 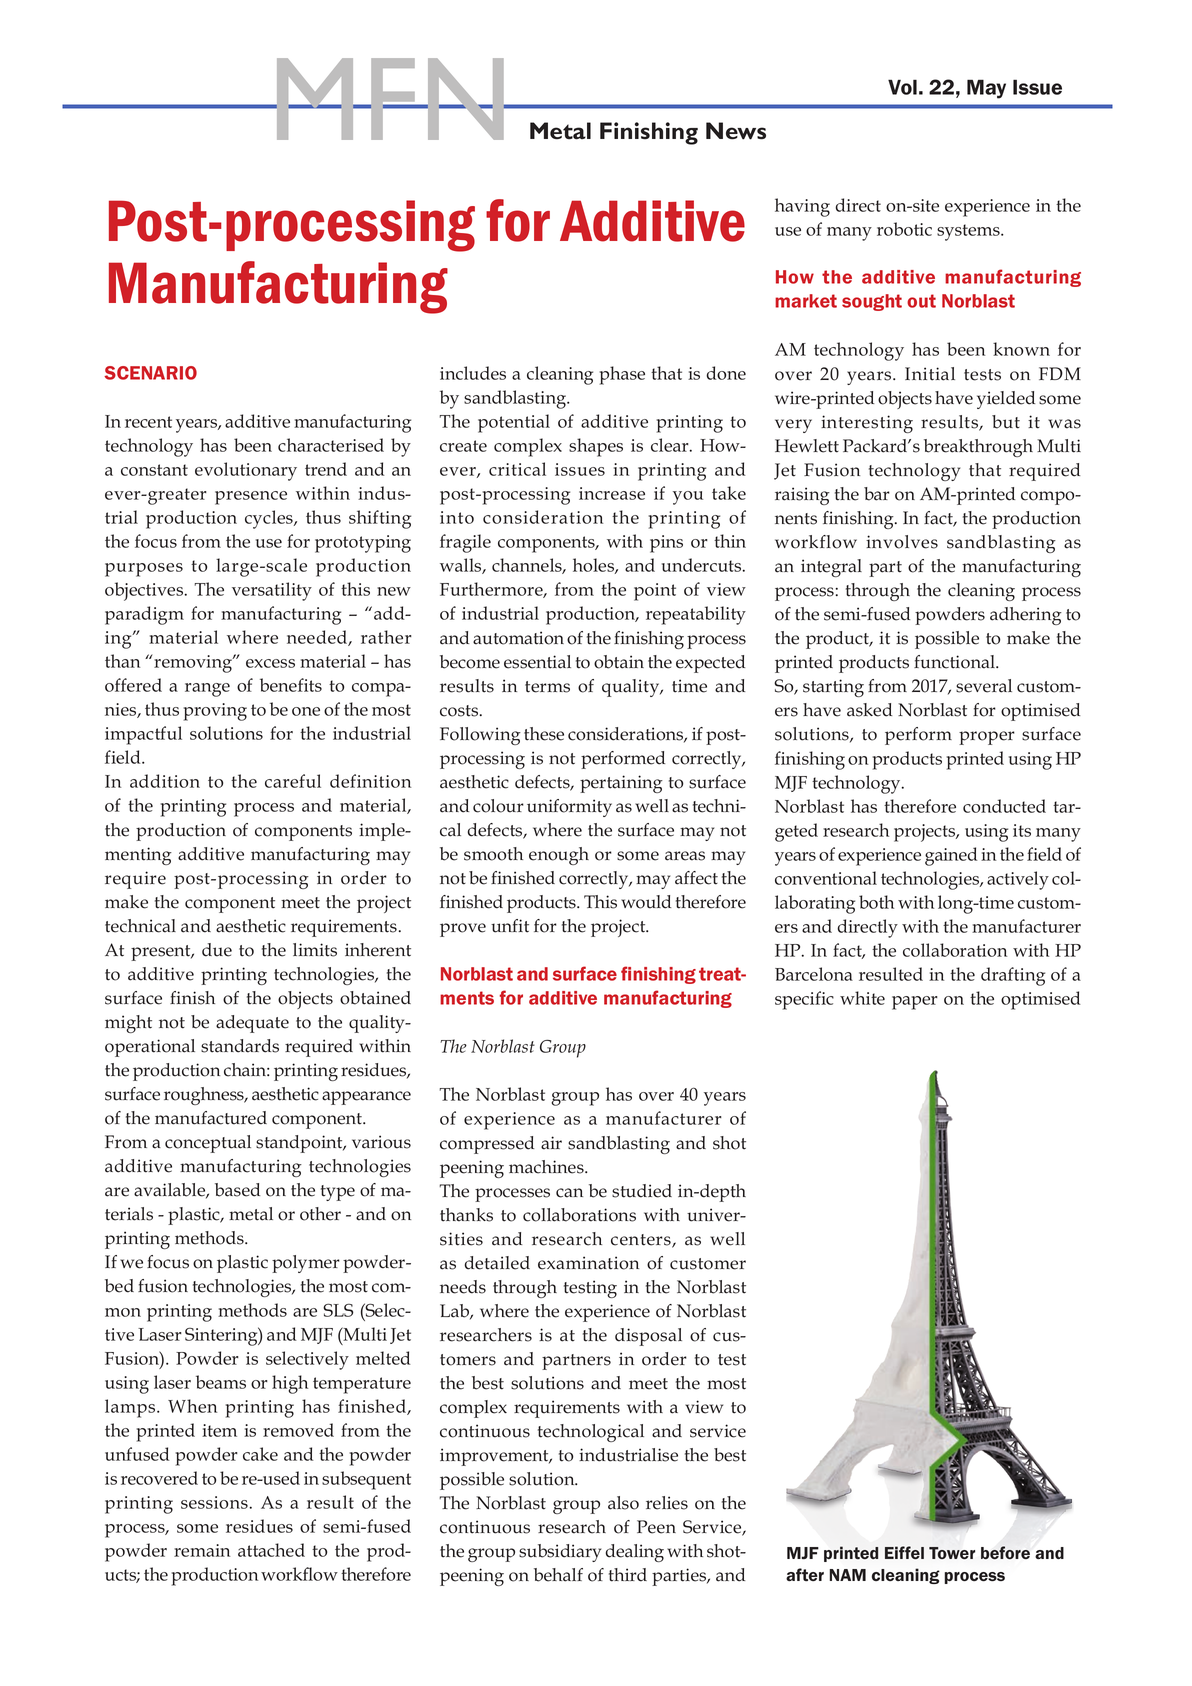 I want to click on gained, so click(x=951, y=856).
